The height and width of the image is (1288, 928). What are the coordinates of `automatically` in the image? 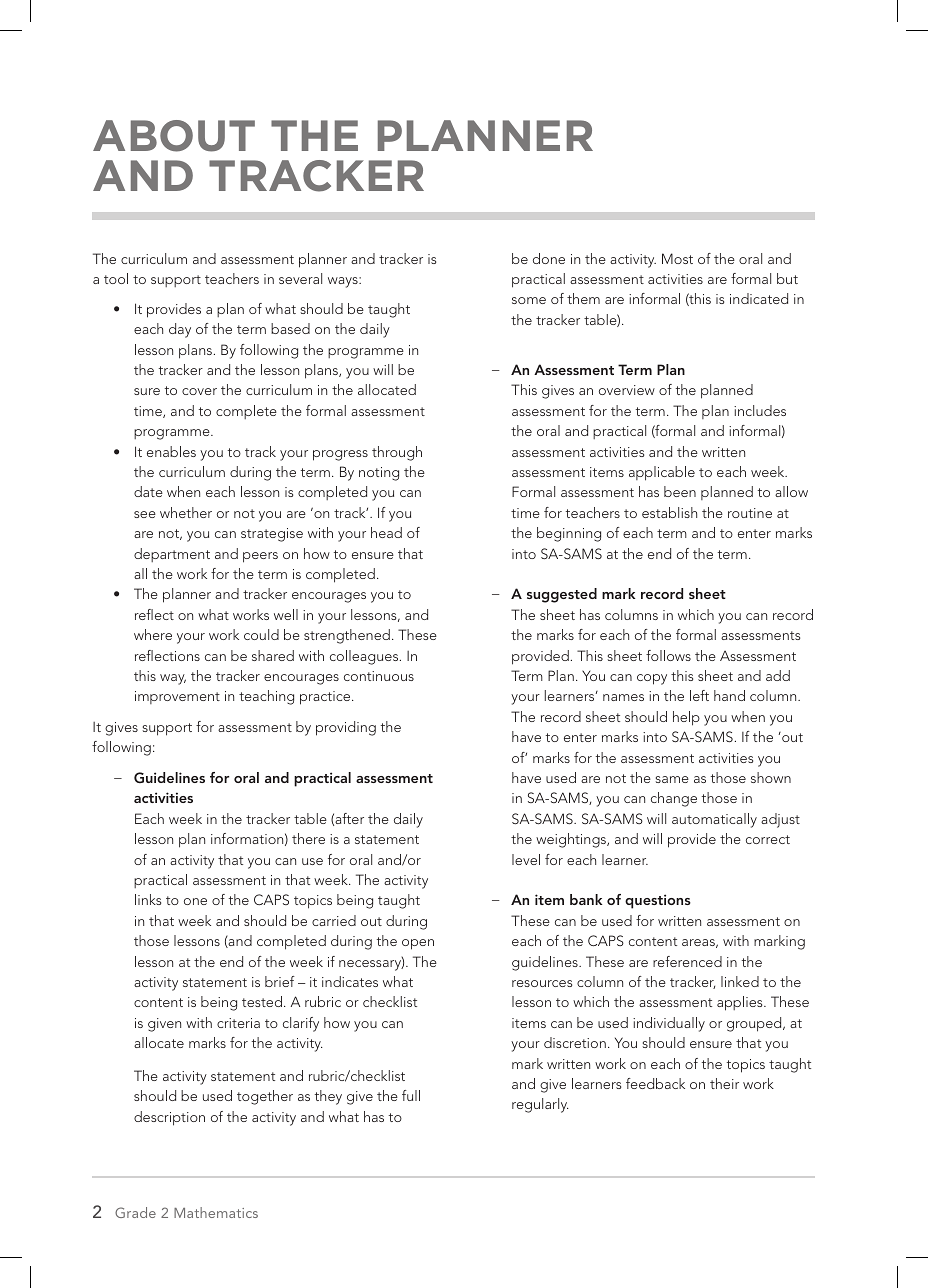 It's located at (714, 820).
